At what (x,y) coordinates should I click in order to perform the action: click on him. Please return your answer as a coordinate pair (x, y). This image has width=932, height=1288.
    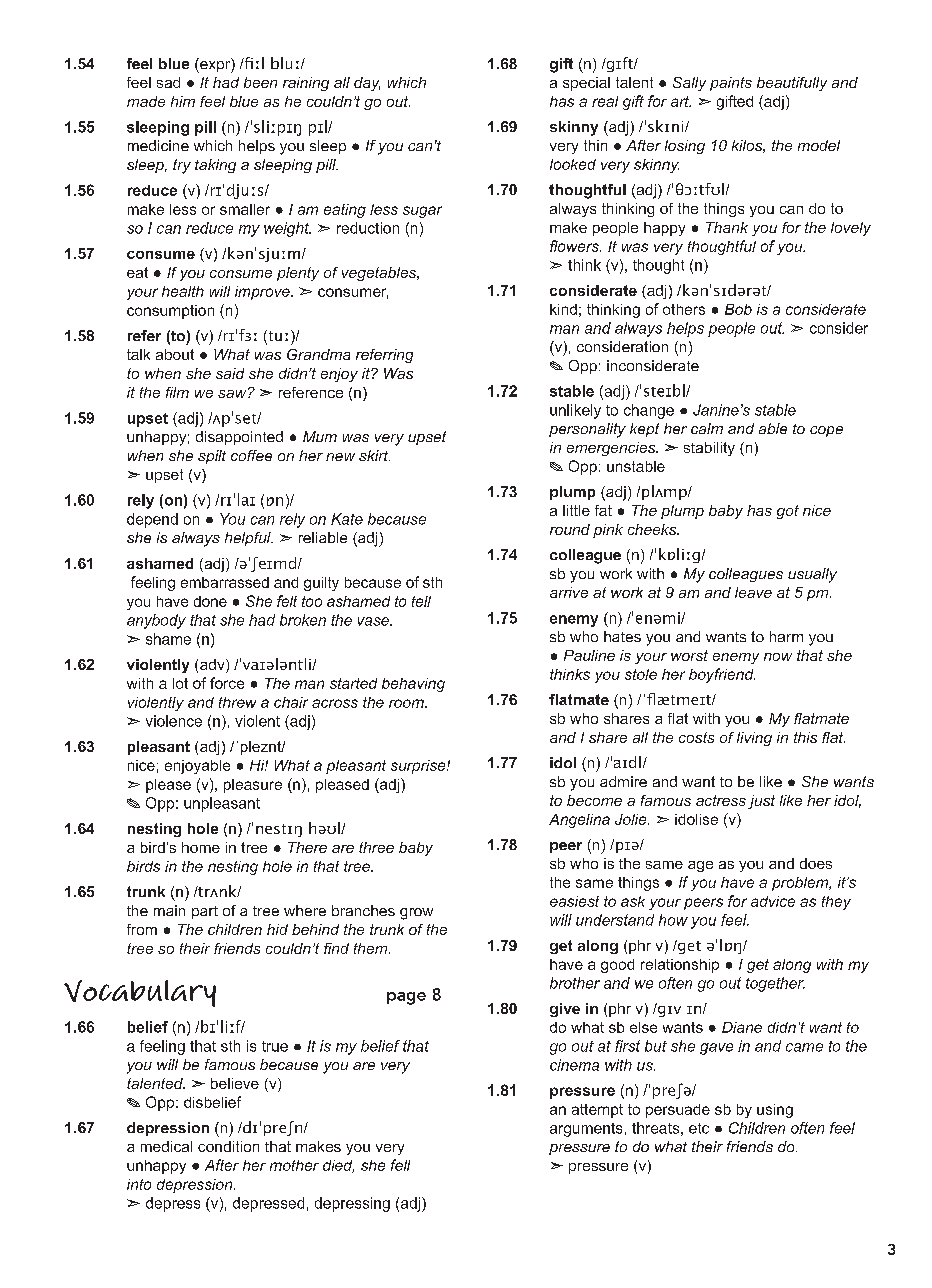
    Looking at the image, I should click on (183, 101).
